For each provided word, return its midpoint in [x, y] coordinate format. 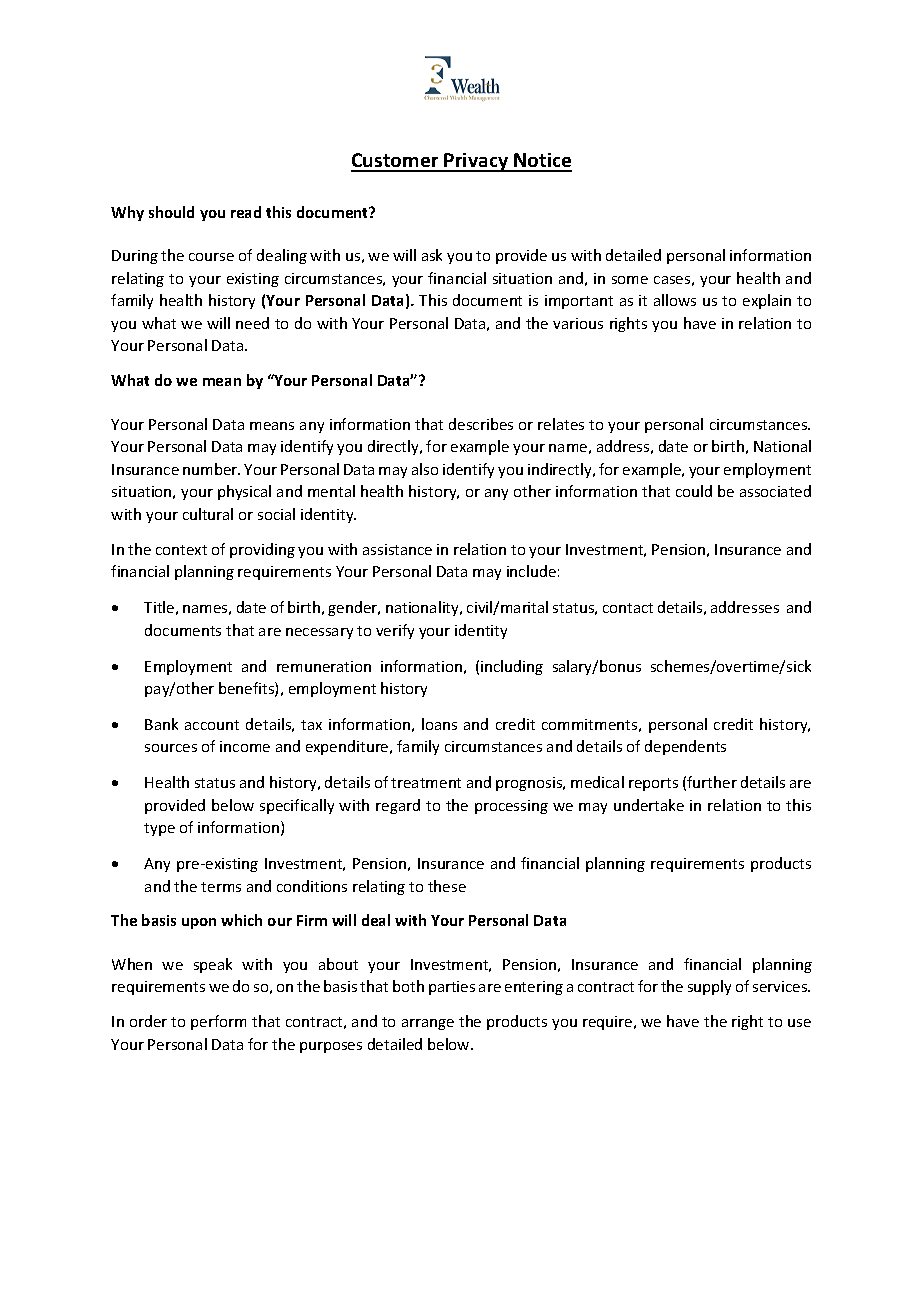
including [512, 667]
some [630, 280]
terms [221, 887]
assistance [397, 549]
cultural [208, 514]
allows [675, 300]
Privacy [477, 162]
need [252, 323]
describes [481, 424]
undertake [649, 805]
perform [218, 1022]
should [171, 212]
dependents [685, 747]
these [447, 886]
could [694, 491]
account [212, 725]
